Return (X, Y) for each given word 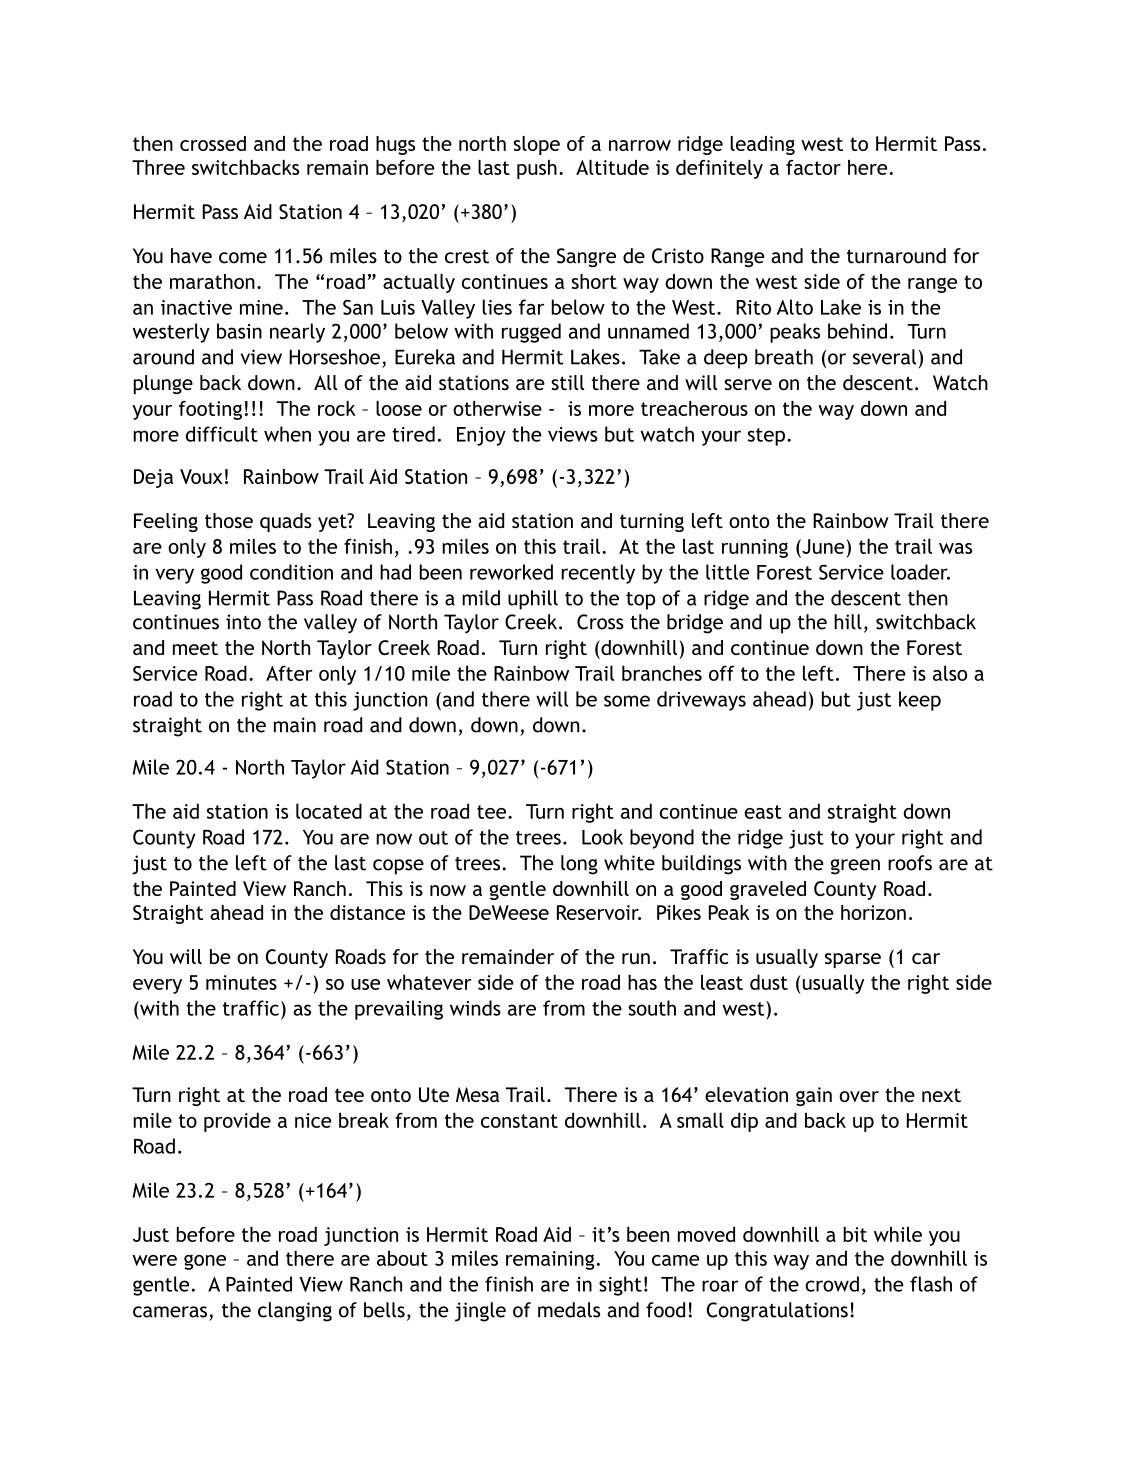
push (537, 169)
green (855, 867)
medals (569, 1310)
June (823, 546)
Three (158, 167)
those (229, 520)
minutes (241, 982)
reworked (511, 572)
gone (205, 1262)
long (579, 865)
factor (813, 167)
